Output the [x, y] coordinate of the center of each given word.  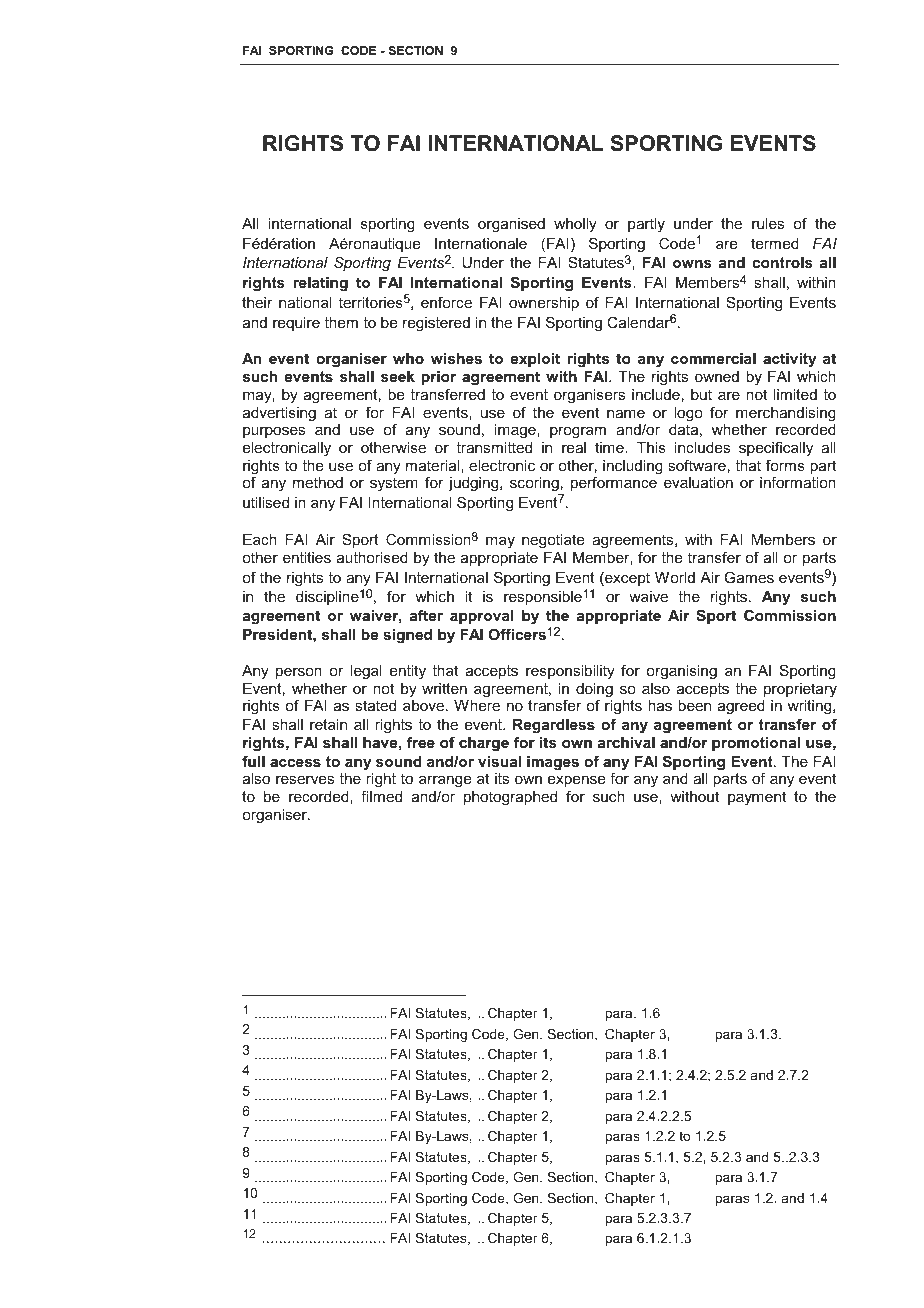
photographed [510, 798]
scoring [535, 486]
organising [681, 672]
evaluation [698, 482]
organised [511, 225]
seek [398, 376]
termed [775, 243]
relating [320, 284]
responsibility [570, 672]
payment [757, 798]
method [318, 482]
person [299, 673]
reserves [305, 780]
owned [717, 376]
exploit [535, 360]
